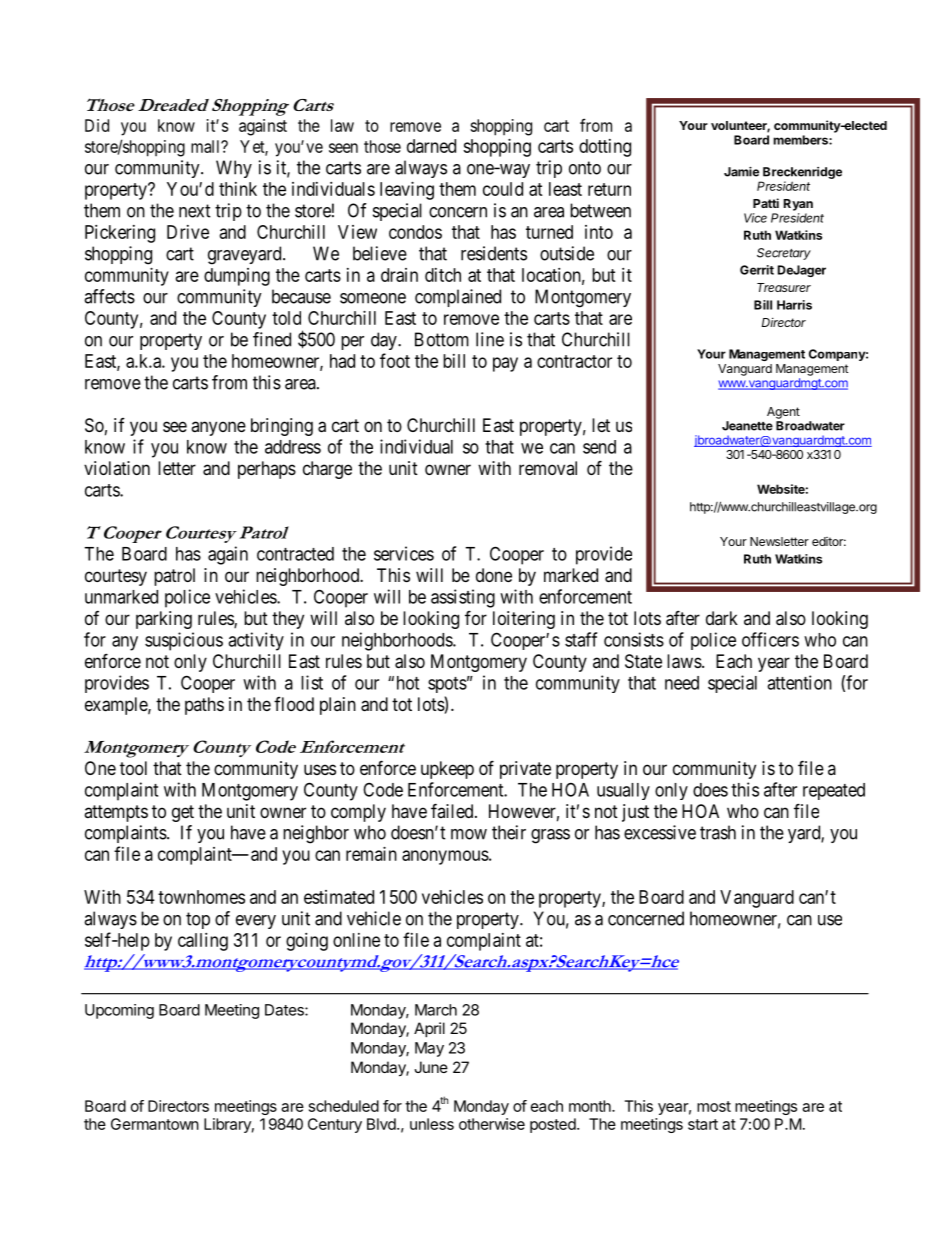 This screenshot has width=952, height=1233. Describe the element at coordinates (469, 834) in the screenshot. I see `mow` at that location.
